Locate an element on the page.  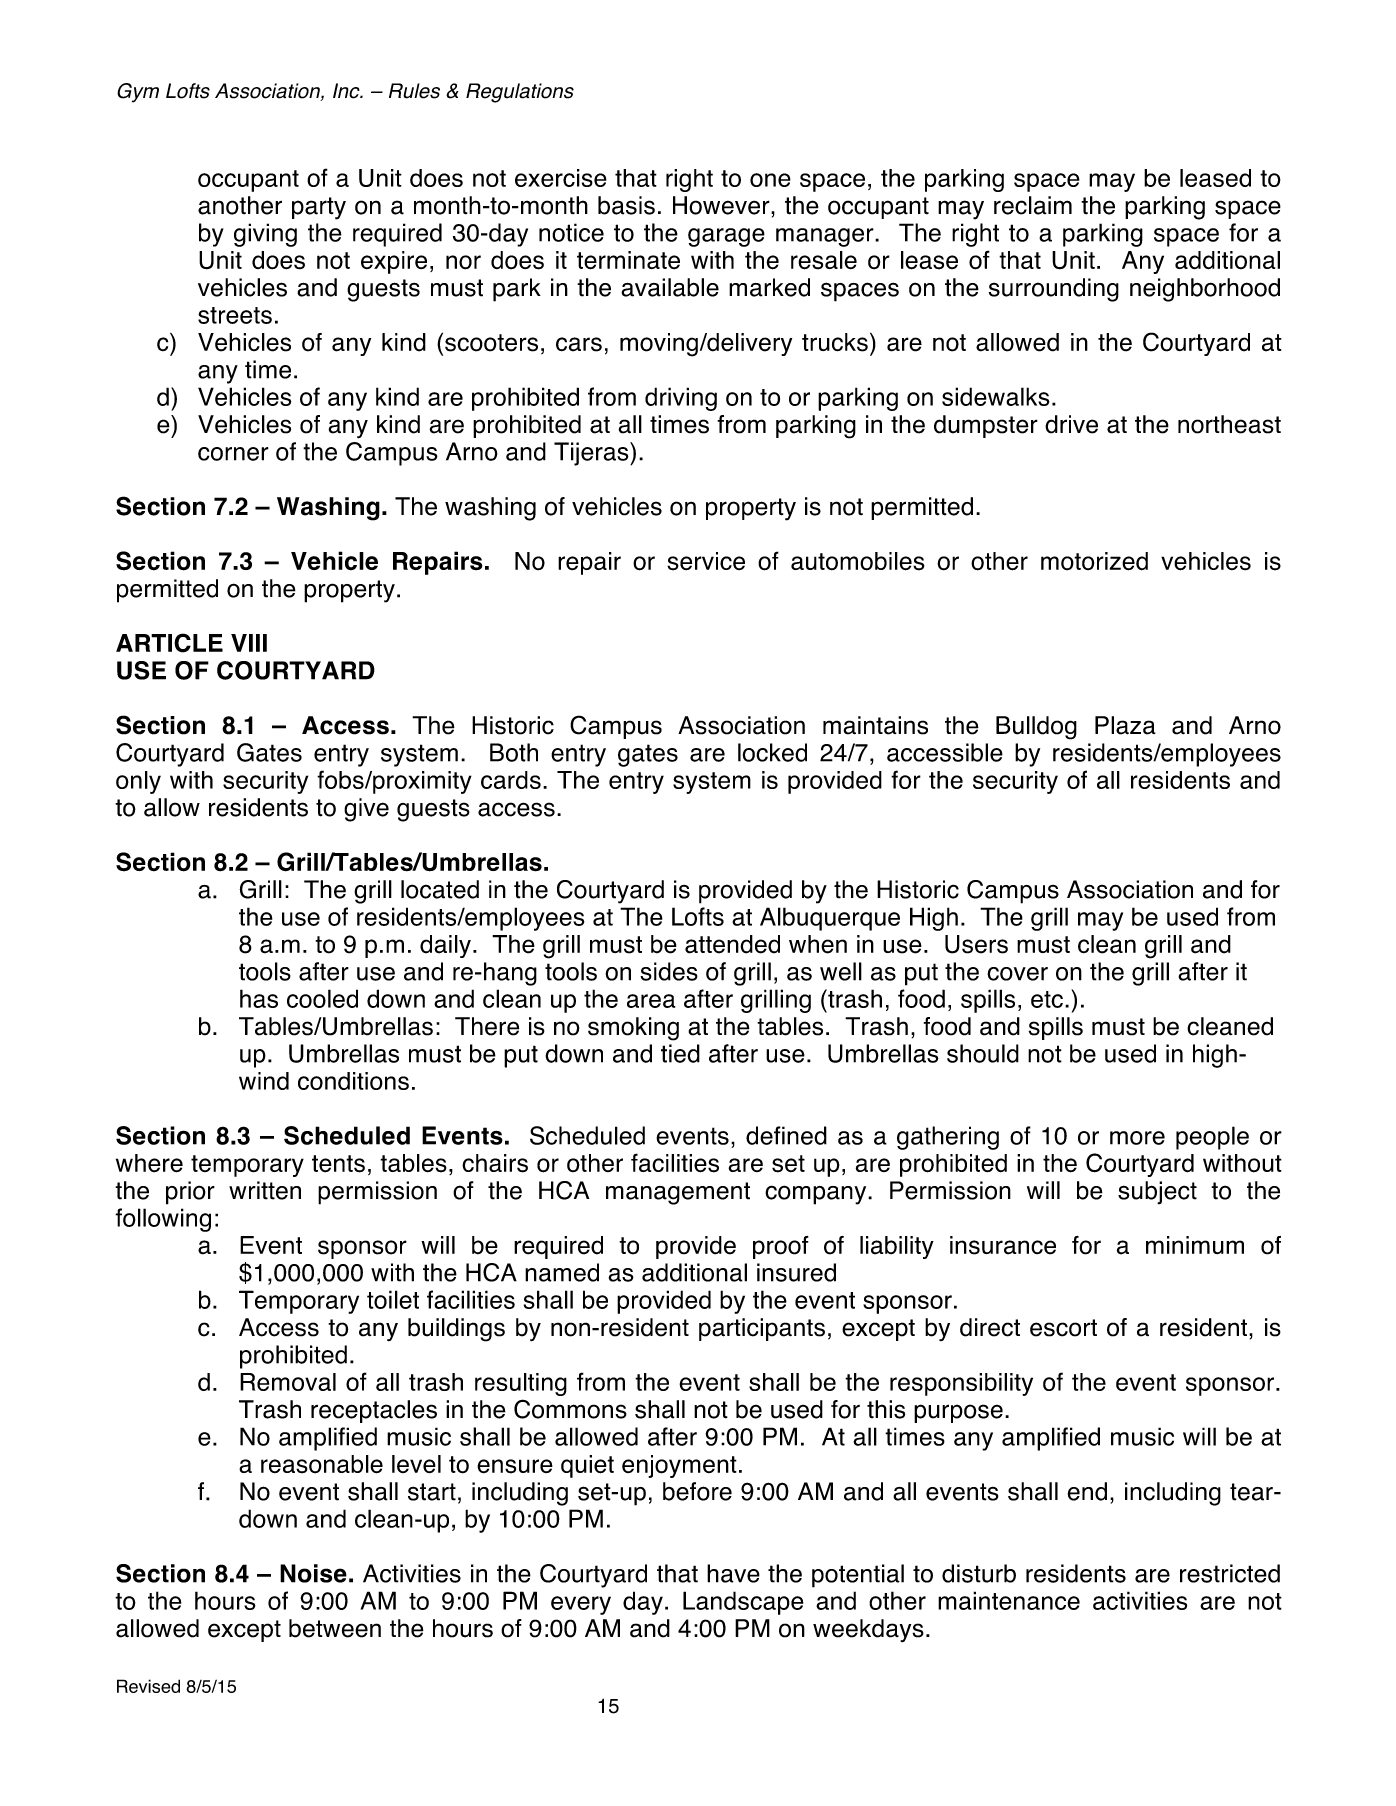
driving is located at coordinates (681, 399).
